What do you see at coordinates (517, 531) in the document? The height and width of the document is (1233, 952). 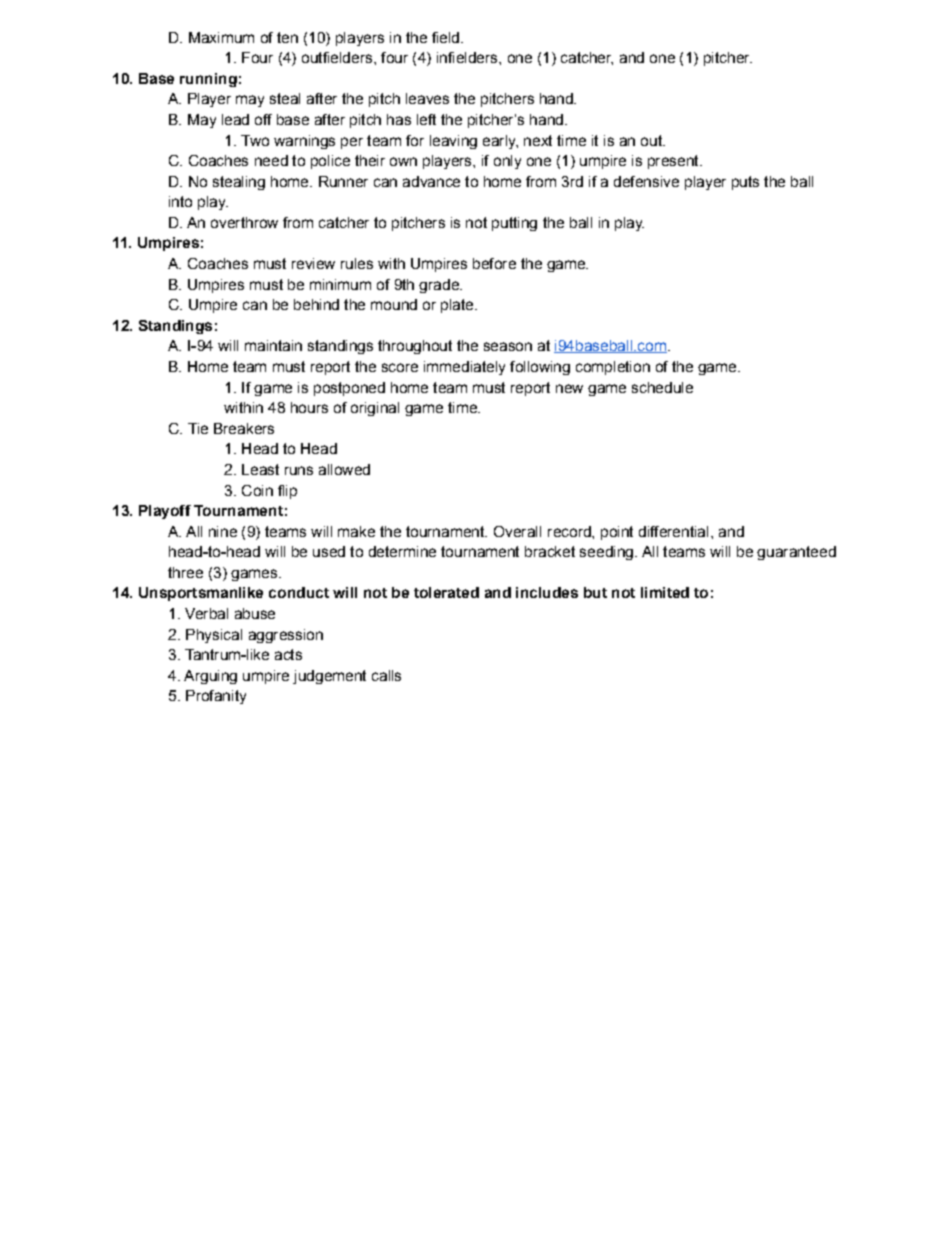 I see `Overall` at bounding box center [517, 531].
